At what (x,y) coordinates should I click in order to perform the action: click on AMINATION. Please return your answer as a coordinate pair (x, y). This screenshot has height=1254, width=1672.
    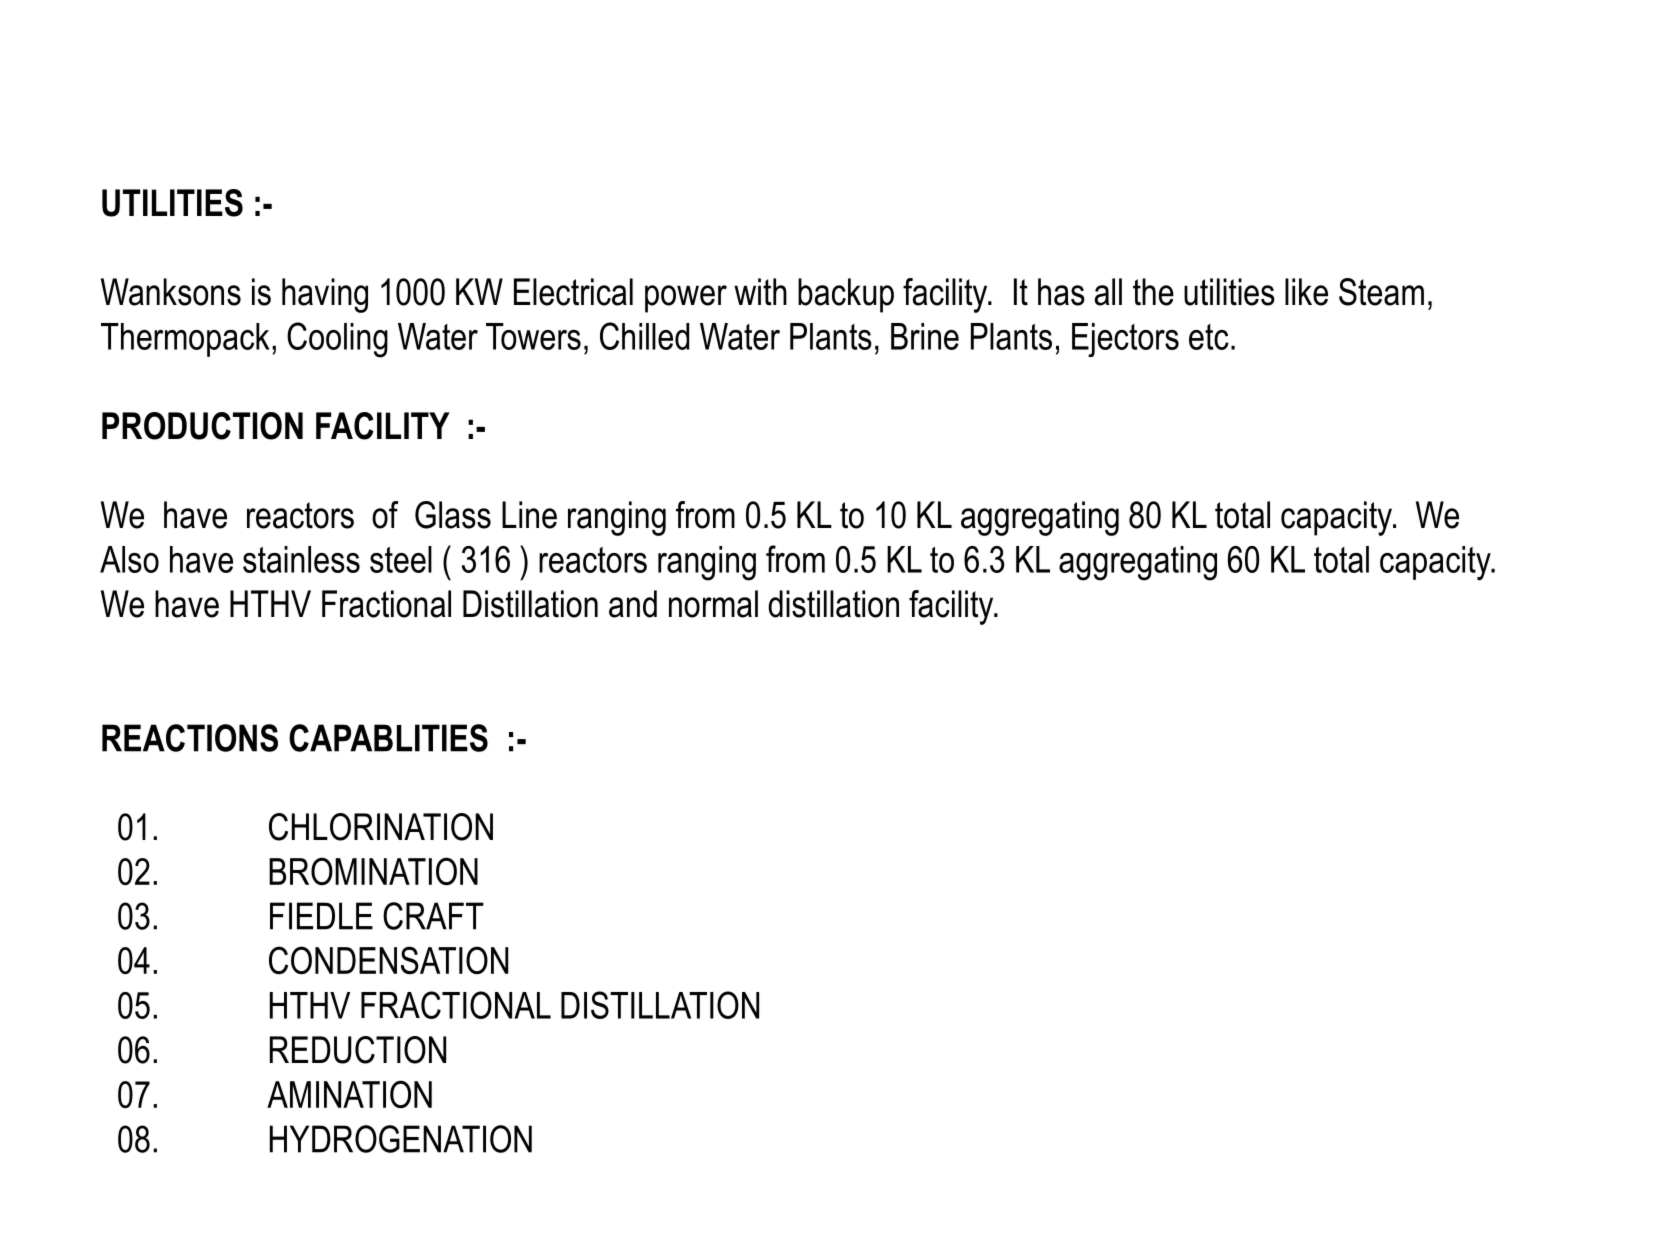
    Looking at the image, I should click on (349, 1094).
